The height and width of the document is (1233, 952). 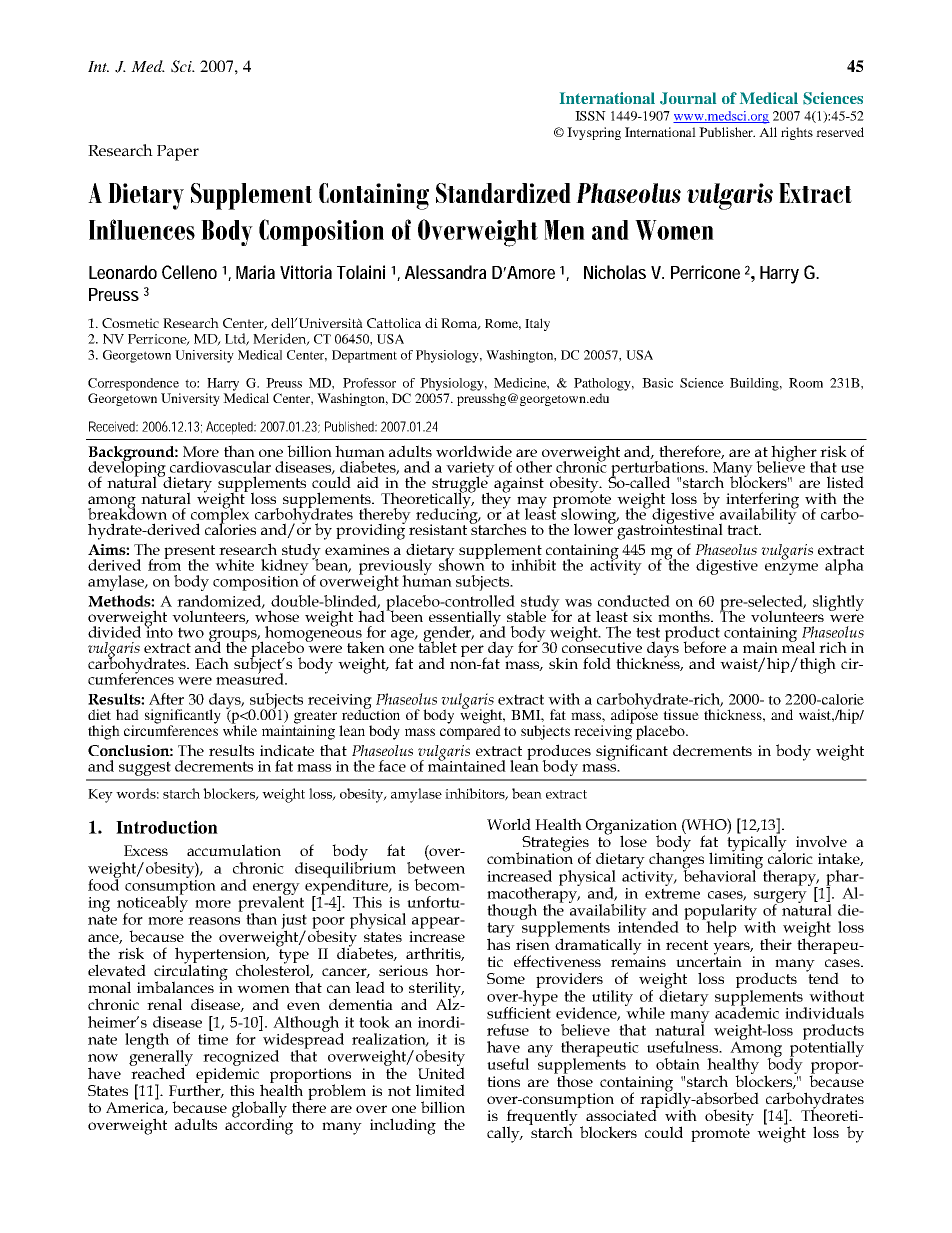 What do you see at coordinates (470, 471) in the document?
I see `variety` at bounding box center [470, 471].
